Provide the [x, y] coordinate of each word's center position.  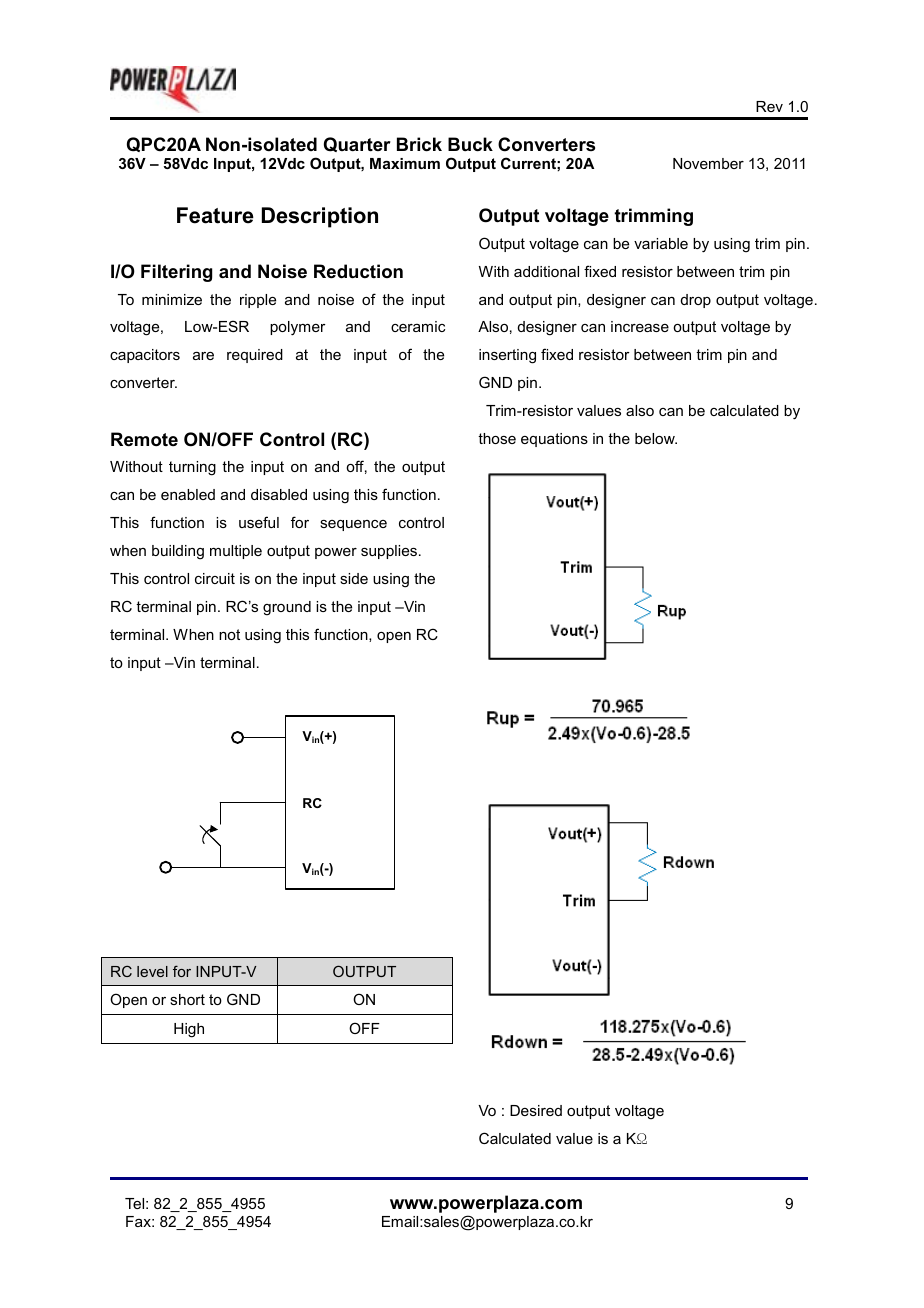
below [656, 438]
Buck [470, 144]
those [497, 438]
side [354, 578]
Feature [215, 215]
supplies [390, 552]
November [708, 163]
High [189, 1030]
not [229, 634]
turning [192, 468]
